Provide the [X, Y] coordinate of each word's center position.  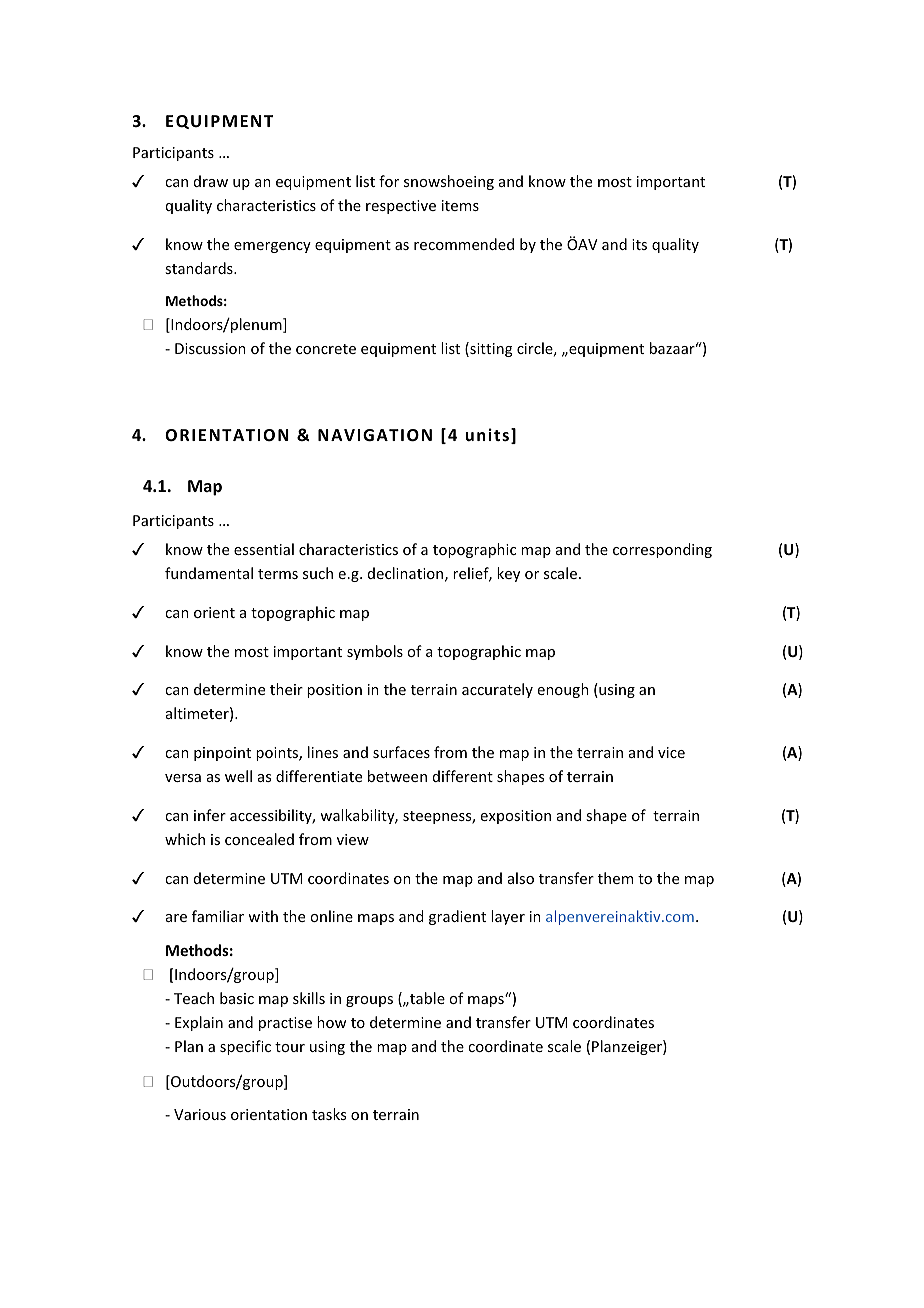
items [460, 205]
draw [211, 181]
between [397, 776]
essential [264, 549]
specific [245, 1047]
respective [401, 207]
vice [671, 752]
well [238, 776]
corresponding [662, 550]
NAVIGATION [375, 435]
